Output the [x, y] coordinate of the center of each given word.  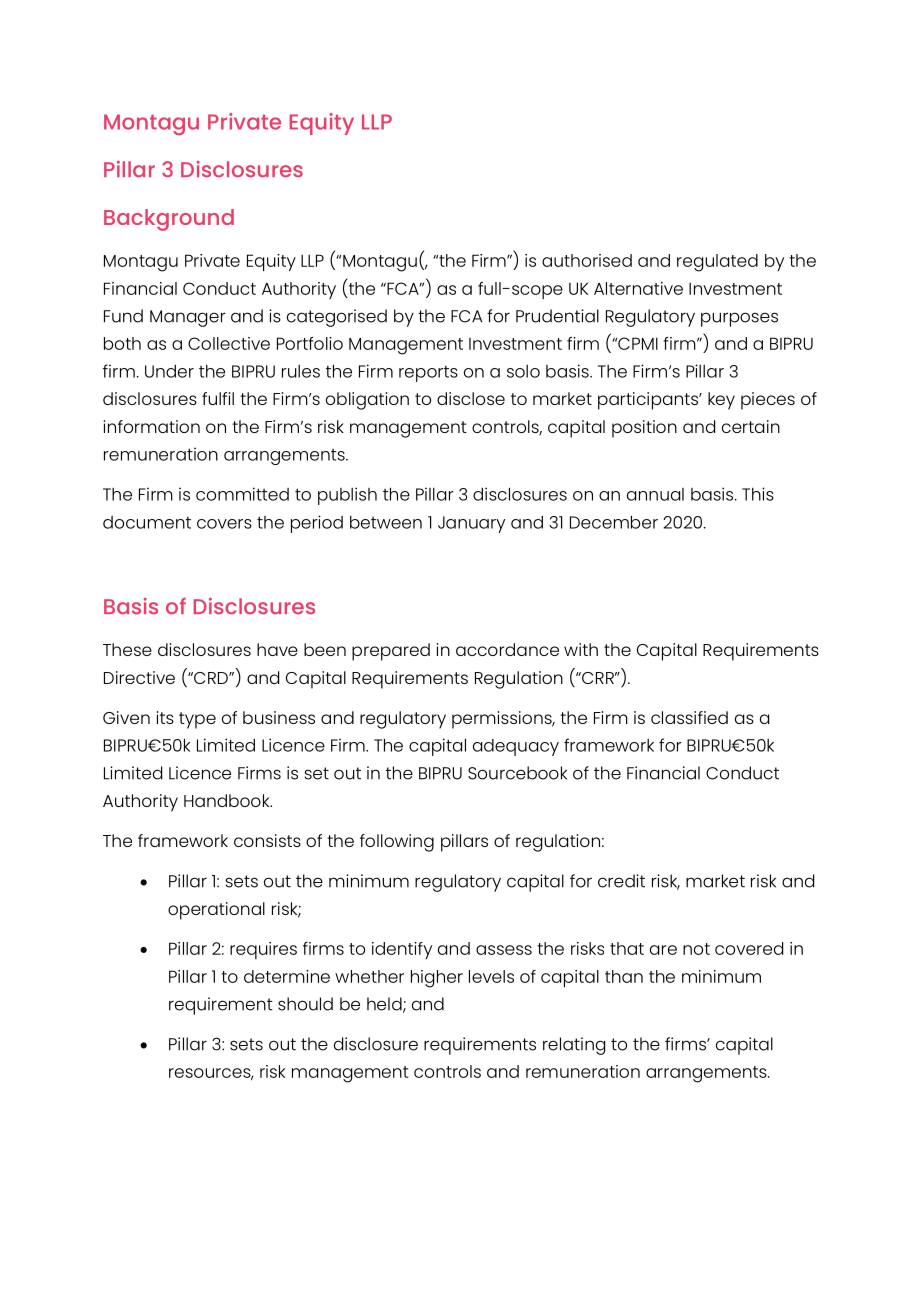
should [305, 1004]
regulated [717, 263]
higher [437, 979]
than [624, 976]
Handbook [228, 800]
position [644, 429]
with [581, 649]
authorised [587, 260]
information [151, 426]
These [127, 649]
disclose [471, 398]
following [397, 843]
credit [621, 881]
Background [169, 220]
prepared [391, 652]
